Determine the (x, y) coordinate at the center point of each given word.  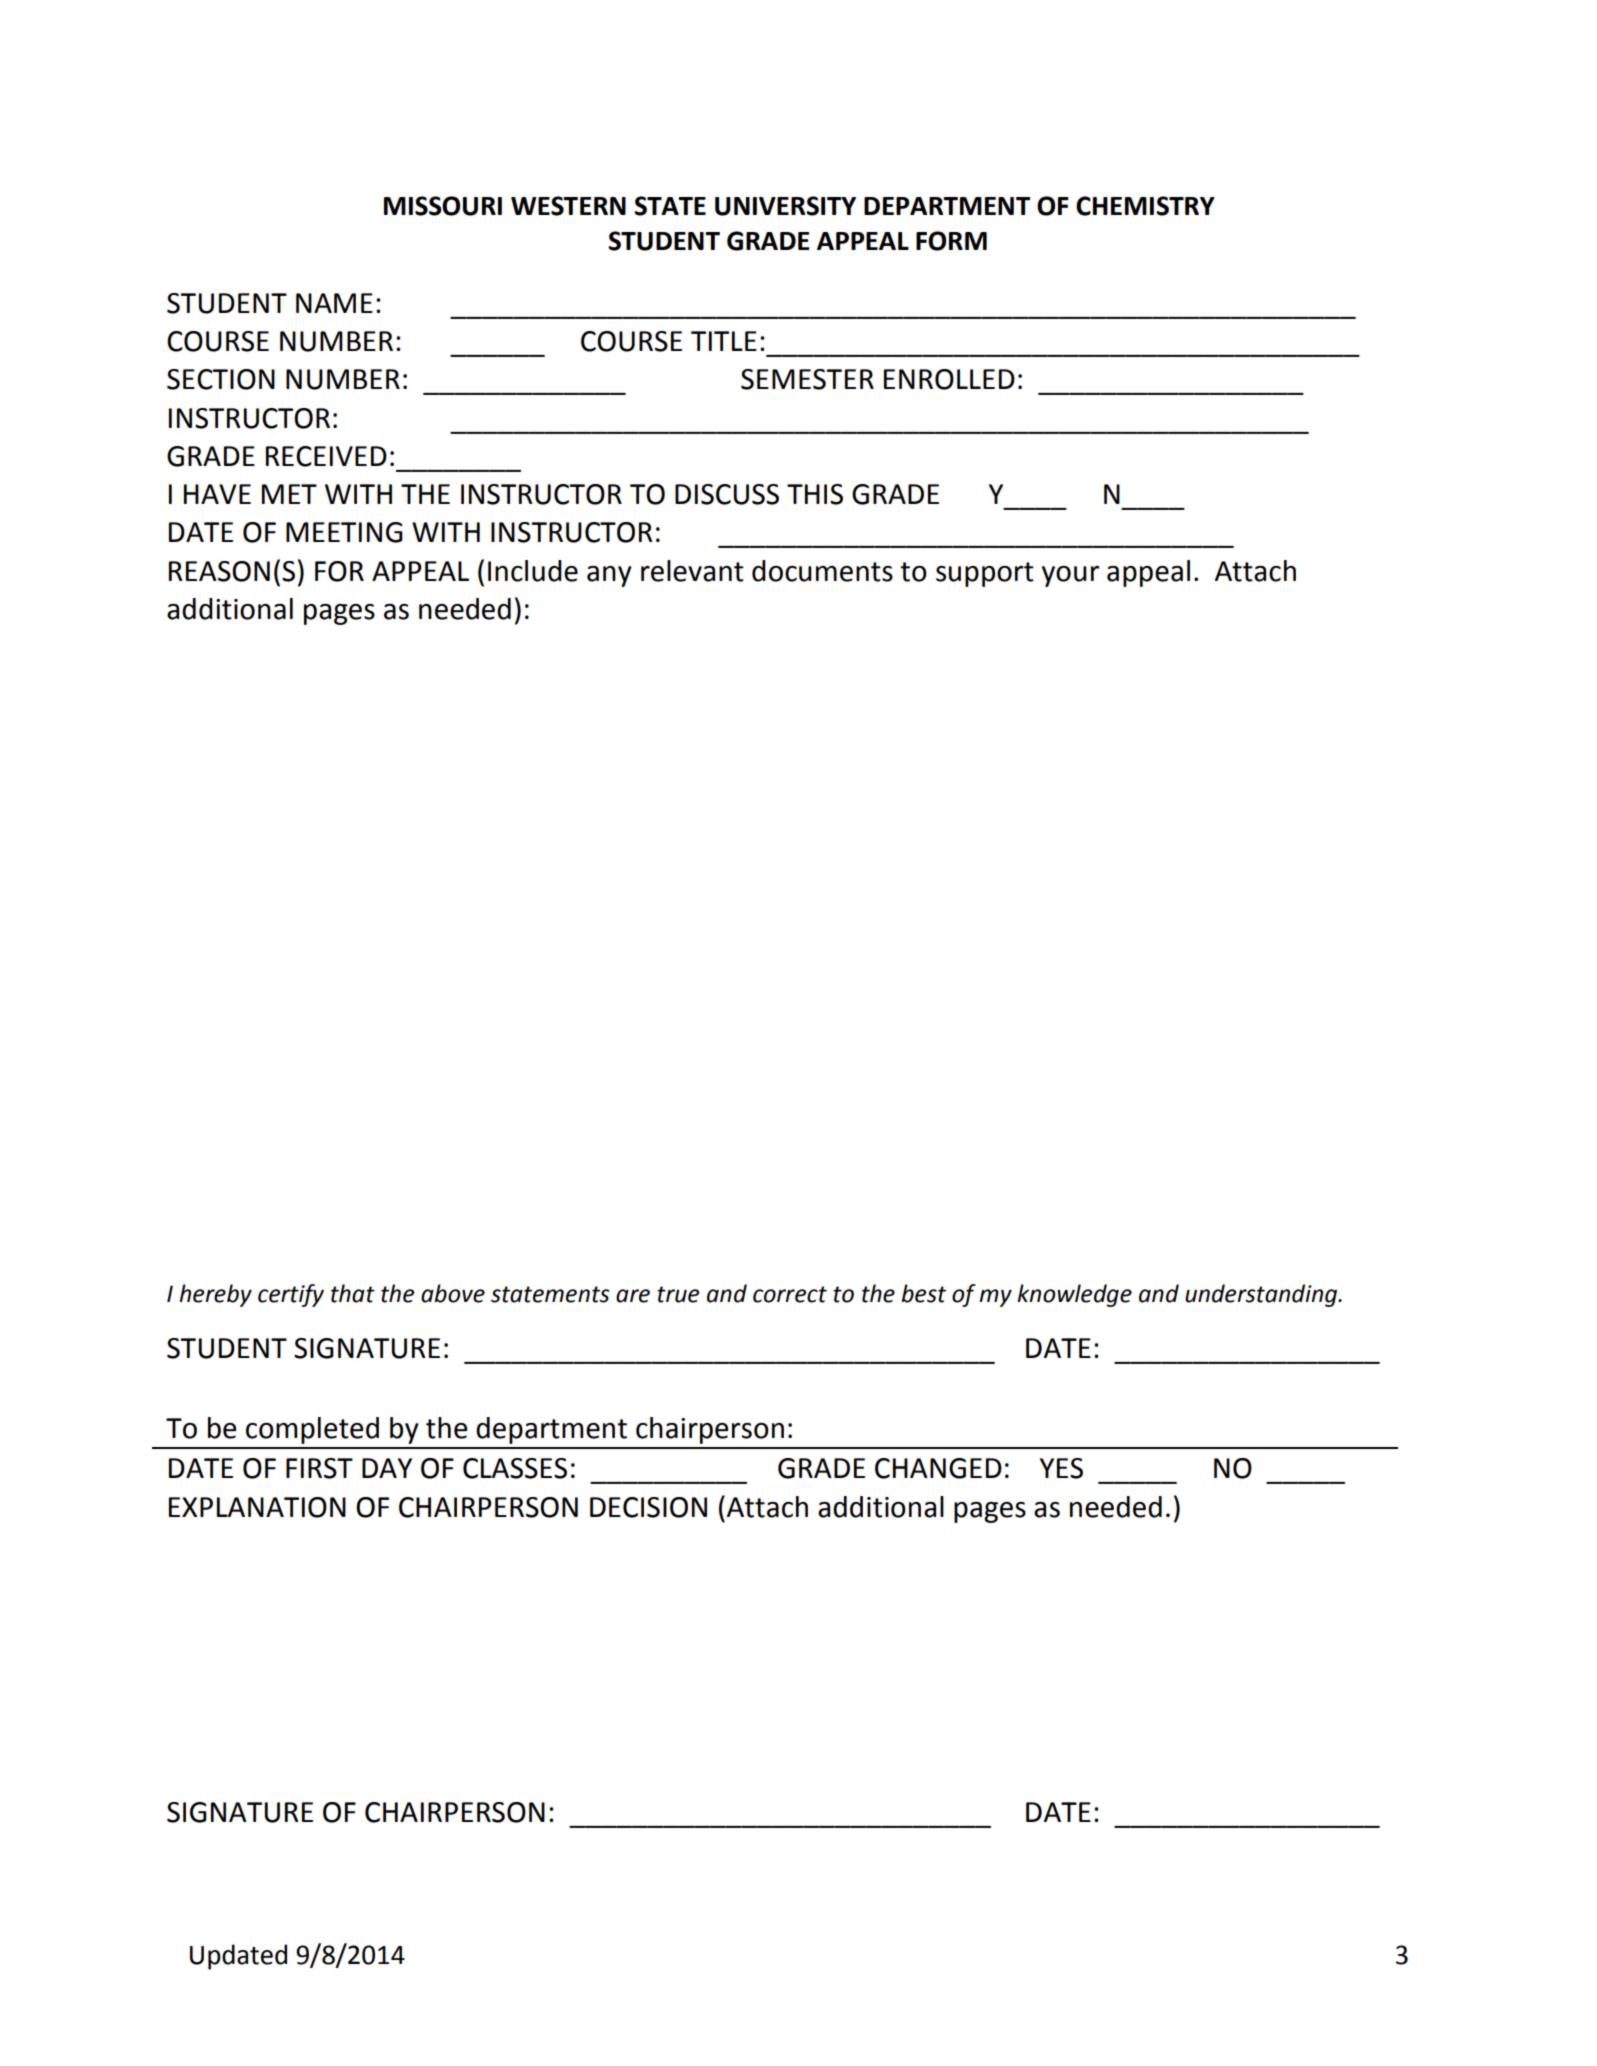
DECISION (648, 1507)
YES (1061, 1468)
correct (790, 1294)
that (353, 1293)
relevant (692, 571)
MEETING (344, 532)
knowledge (1074, 1295)
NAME (334, 303)
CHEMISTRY (1145, 206)
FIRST (319, 1468)
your (1070, 576)
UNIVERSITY (785, 206)
